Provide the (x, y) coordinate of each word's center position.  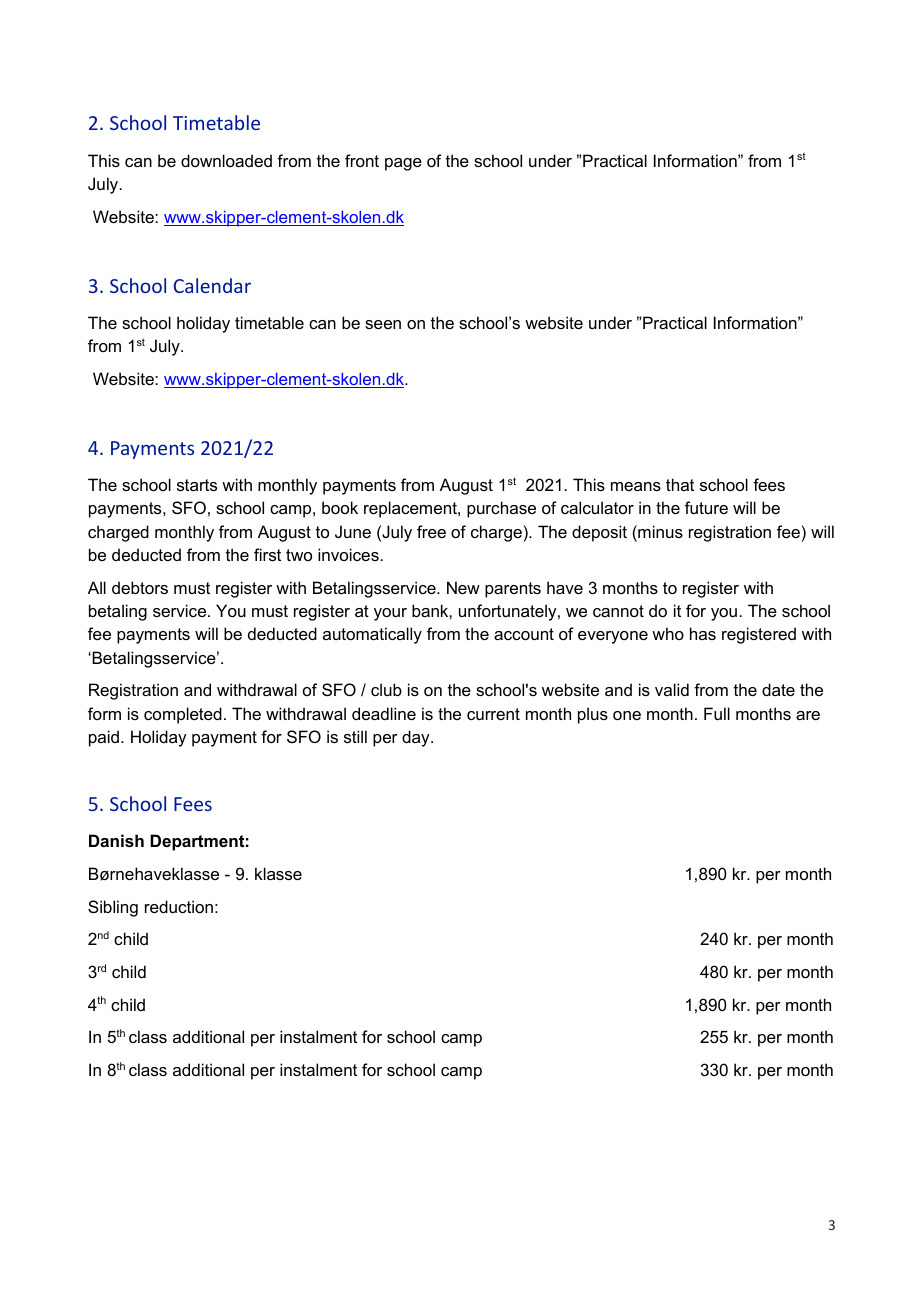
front (362, 160)
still (355, 736)
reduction (179, 906)
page (403, 164)
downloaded (226, 160)
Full (717, 713)
